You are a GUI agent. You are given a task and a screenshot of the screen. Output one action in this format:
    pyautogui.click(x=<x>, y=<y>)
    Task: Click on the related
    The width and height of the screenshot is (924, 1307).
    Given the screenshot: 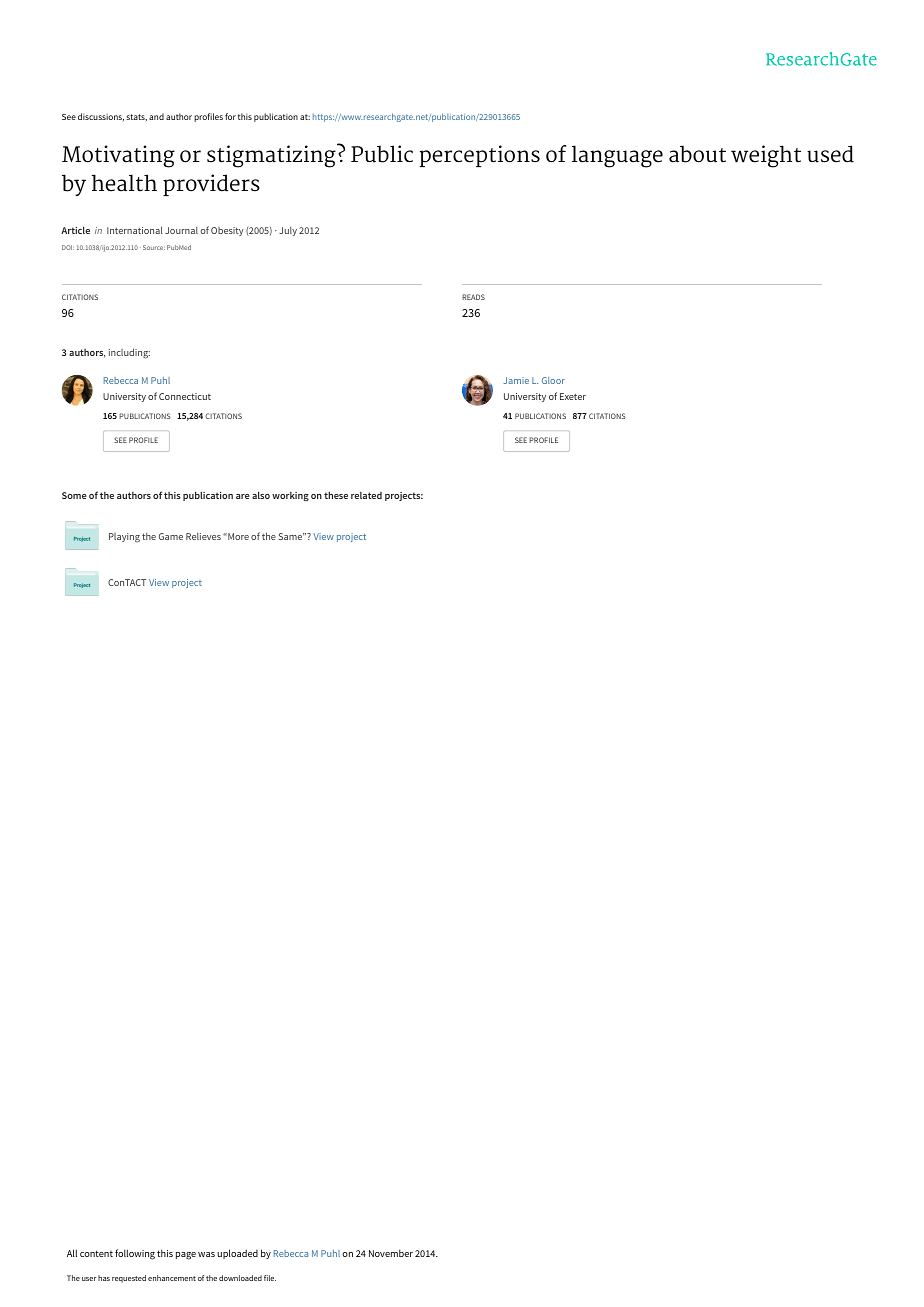 What is the action you would take?
    pyautogui.click(x=366, y=495)
